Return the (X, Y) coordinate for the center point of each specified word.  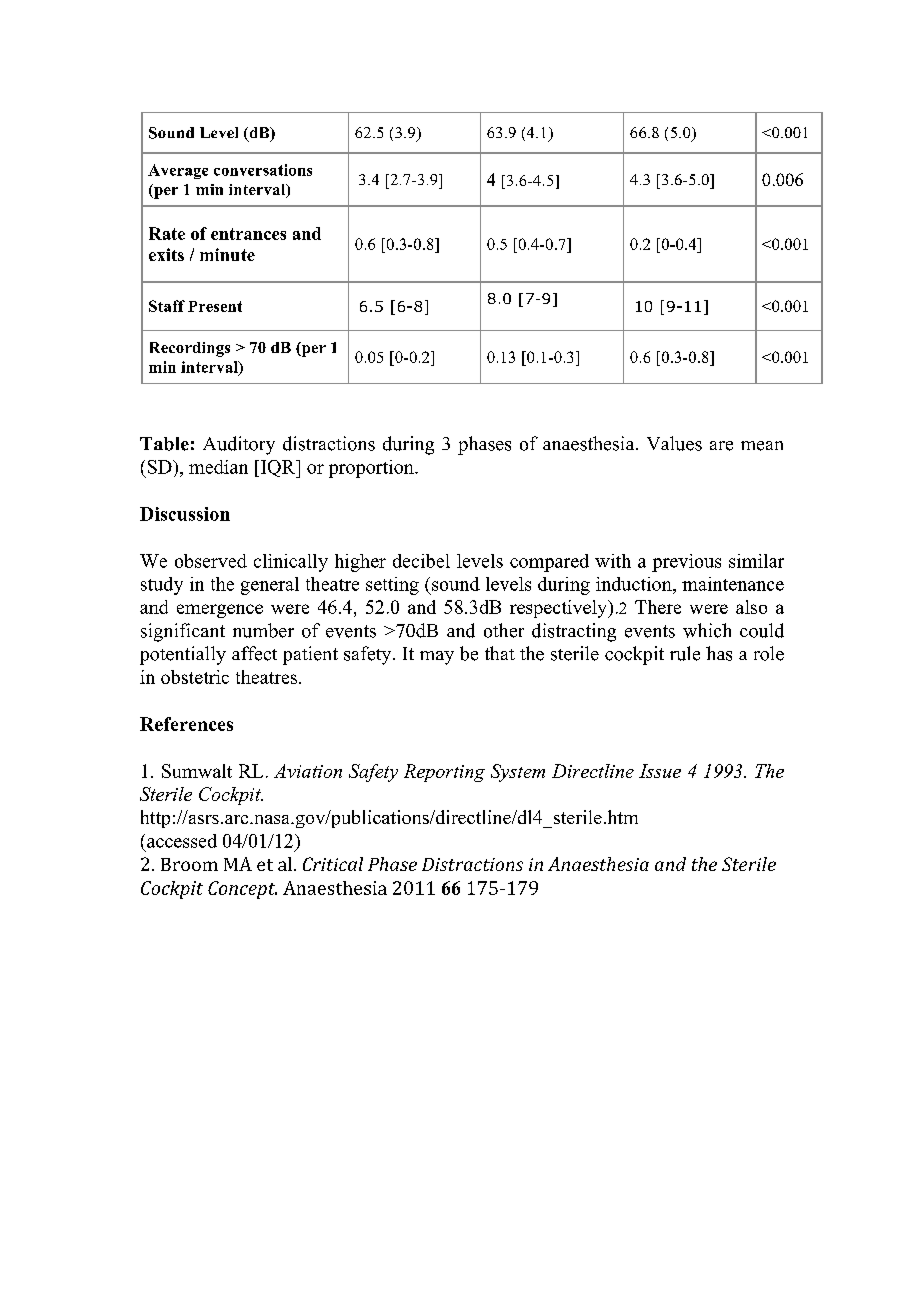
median (218, 467)
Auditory (239, 445)
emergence (220, 611)
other (504, 630)
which (707, 630)
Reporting (444, 773)
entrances (248, 234)
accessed (182, 841)
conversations (263, 170)
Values (674, 443)
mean (762, 446)
